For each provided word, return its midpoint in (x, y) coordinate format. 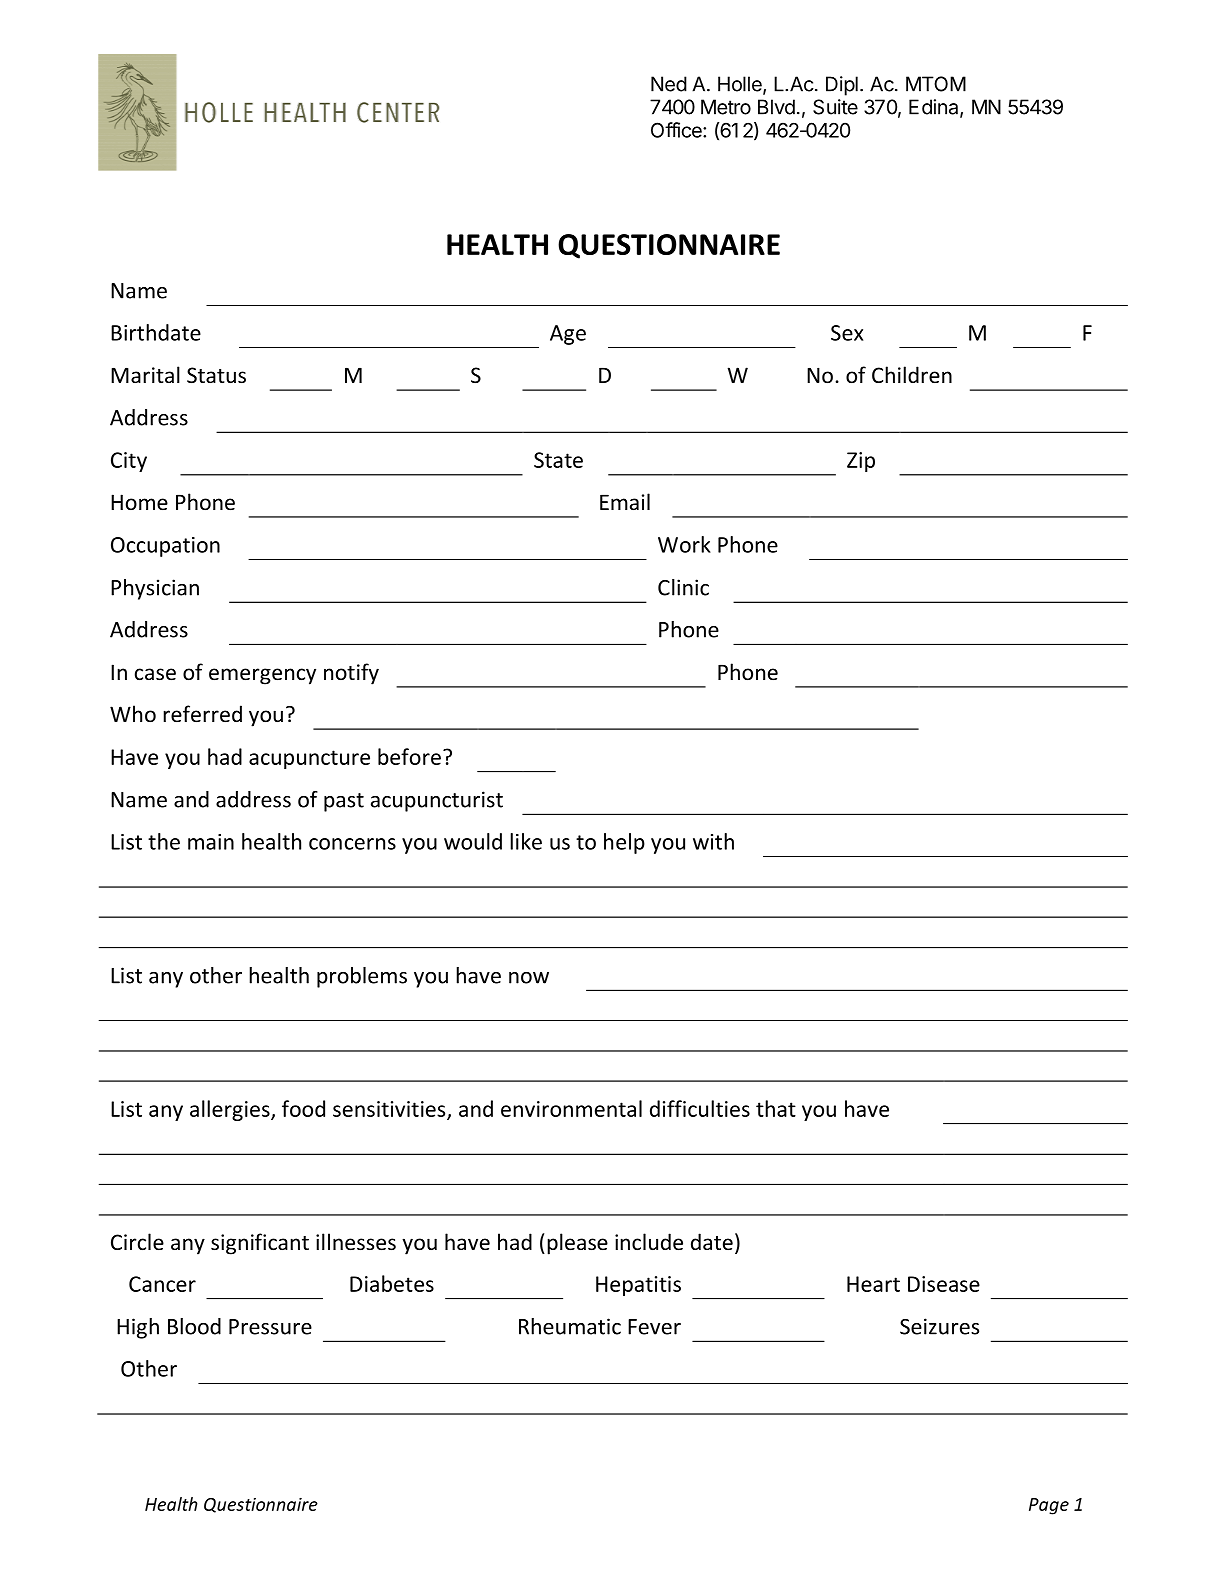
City (129, 462)
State (558, 460)
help (624, 843)
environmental (571, 1108)
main (211, 842)
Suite (835, 107)
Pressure (270, 1327)
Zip (861, 462)
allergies (231, 1110)
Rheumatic (570, 1326)
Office (677, 130)
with (713, 841)
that (776, 1108)
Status (216, 375)
